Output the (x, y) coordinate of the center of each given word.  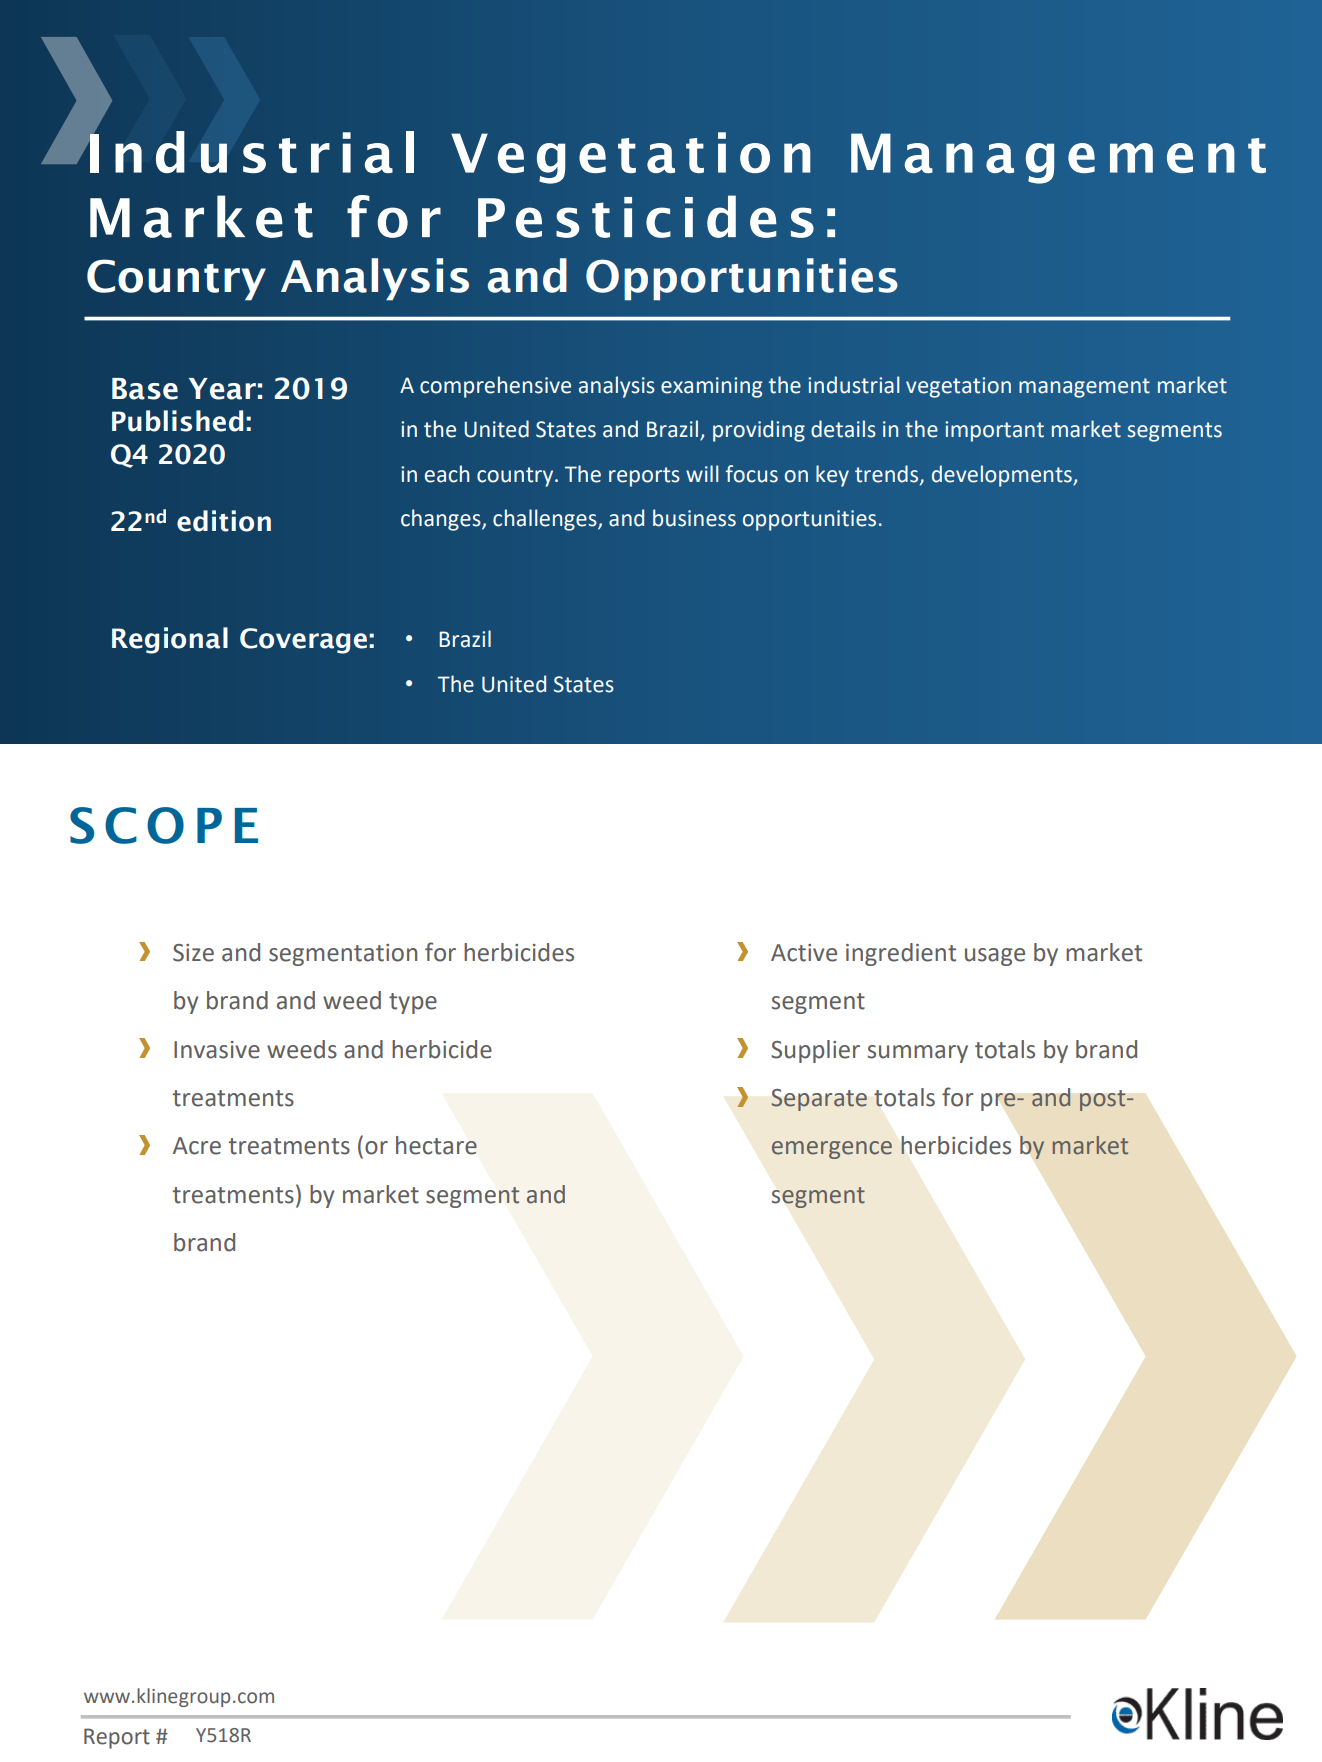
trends (888, 474)
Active (804, 953)
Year (222, 389)
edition (224, 521)
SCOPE (164, 825)
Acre (197, 1146)
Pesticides (646, 216)
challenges (546, 520)
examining (712, 387)
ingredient (901, 954)
